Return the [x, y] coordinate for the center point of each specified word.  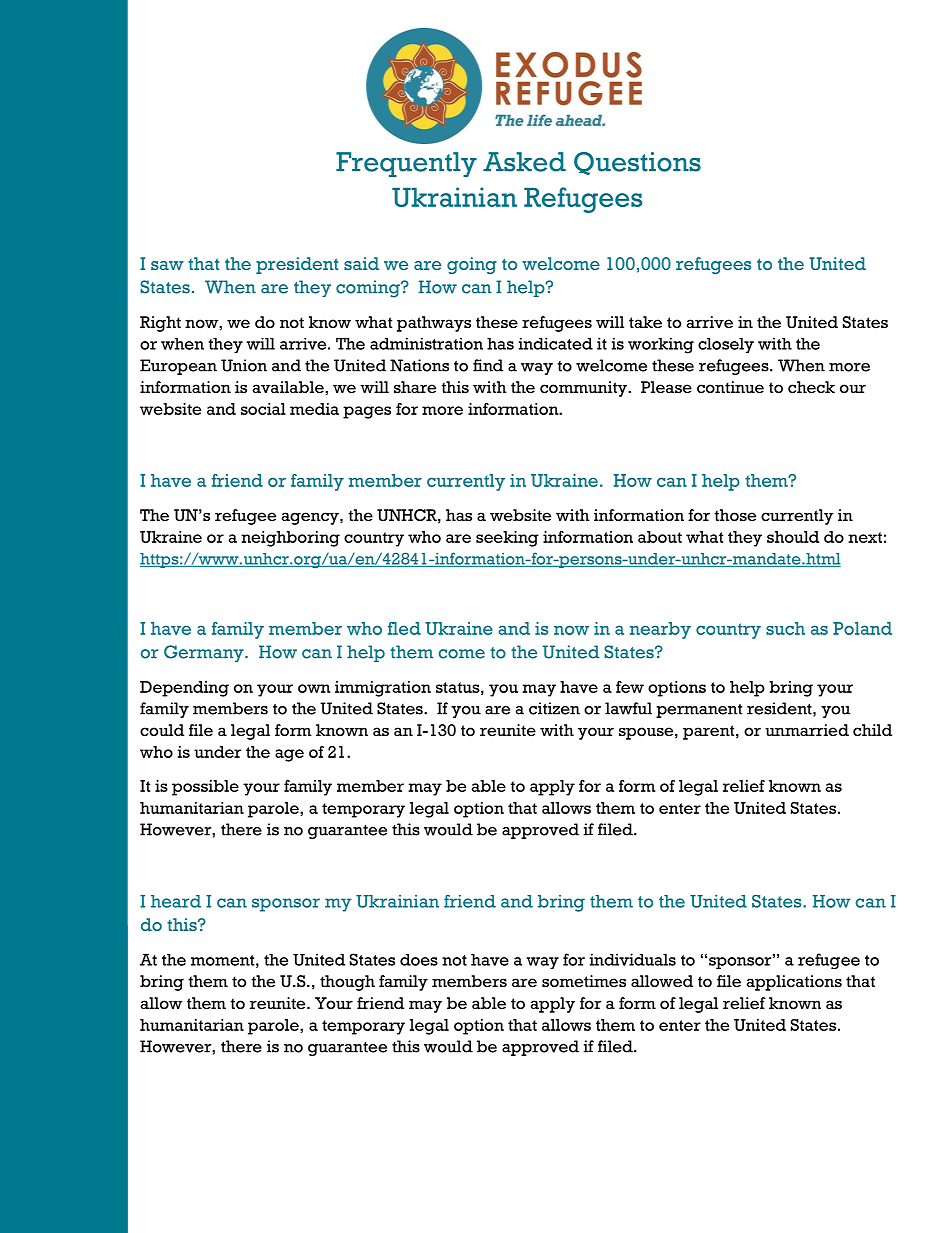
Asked [524, 162]
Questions [637, 163]
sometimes [584, 981]
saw [167, 265]
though [347, 983]
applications [794, 983]
